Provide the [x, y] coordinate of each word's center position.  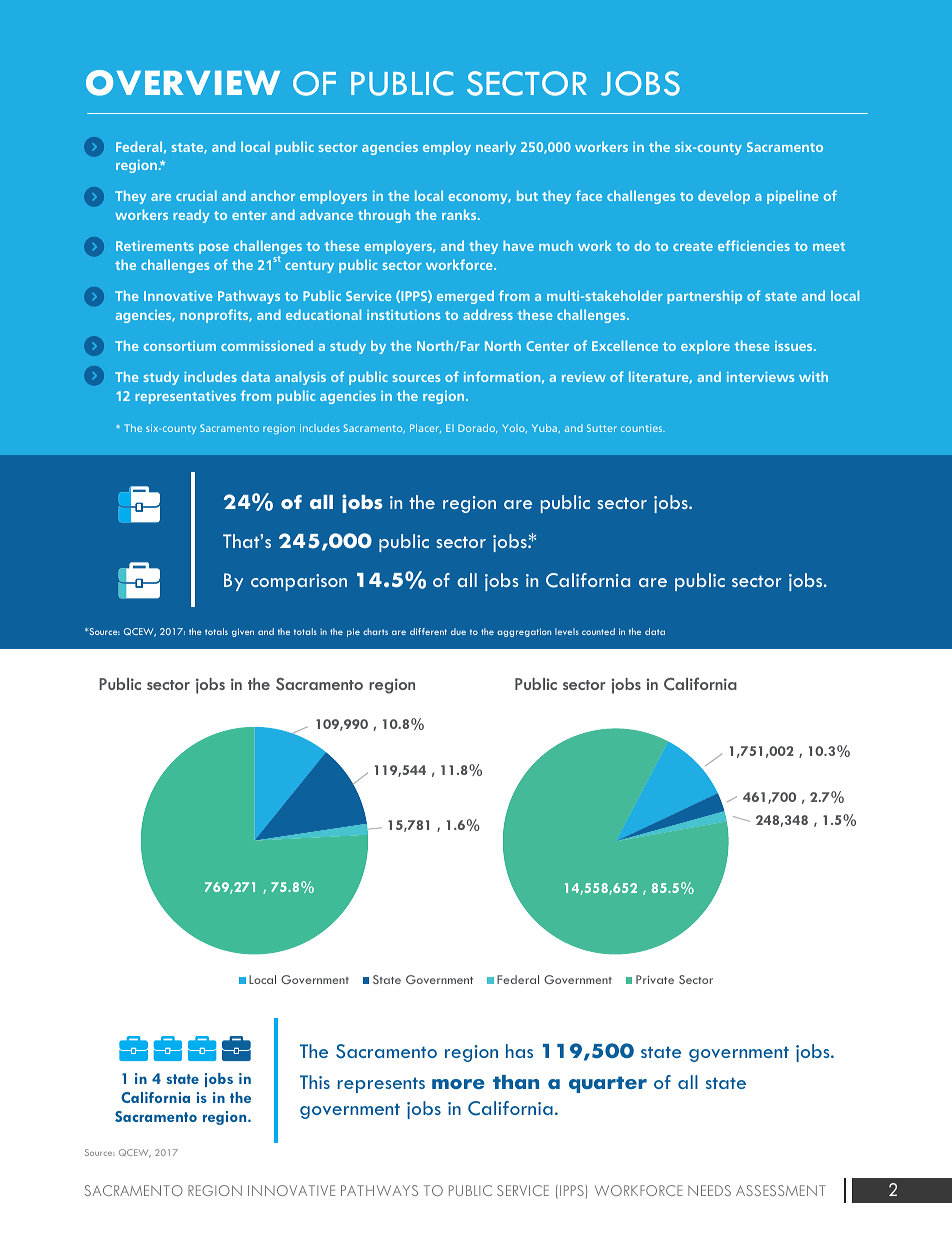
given [243, 632]
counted [598, 631]
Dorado [477, 428]
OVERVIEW [183, 83]
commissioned [267, 345]
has [519, 1051]
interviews [760, 377]
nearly [496, 148]
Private [655, 979]
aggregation [524, 632]
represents [381, 1085]
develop [724, 197]
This [315, 1082]
